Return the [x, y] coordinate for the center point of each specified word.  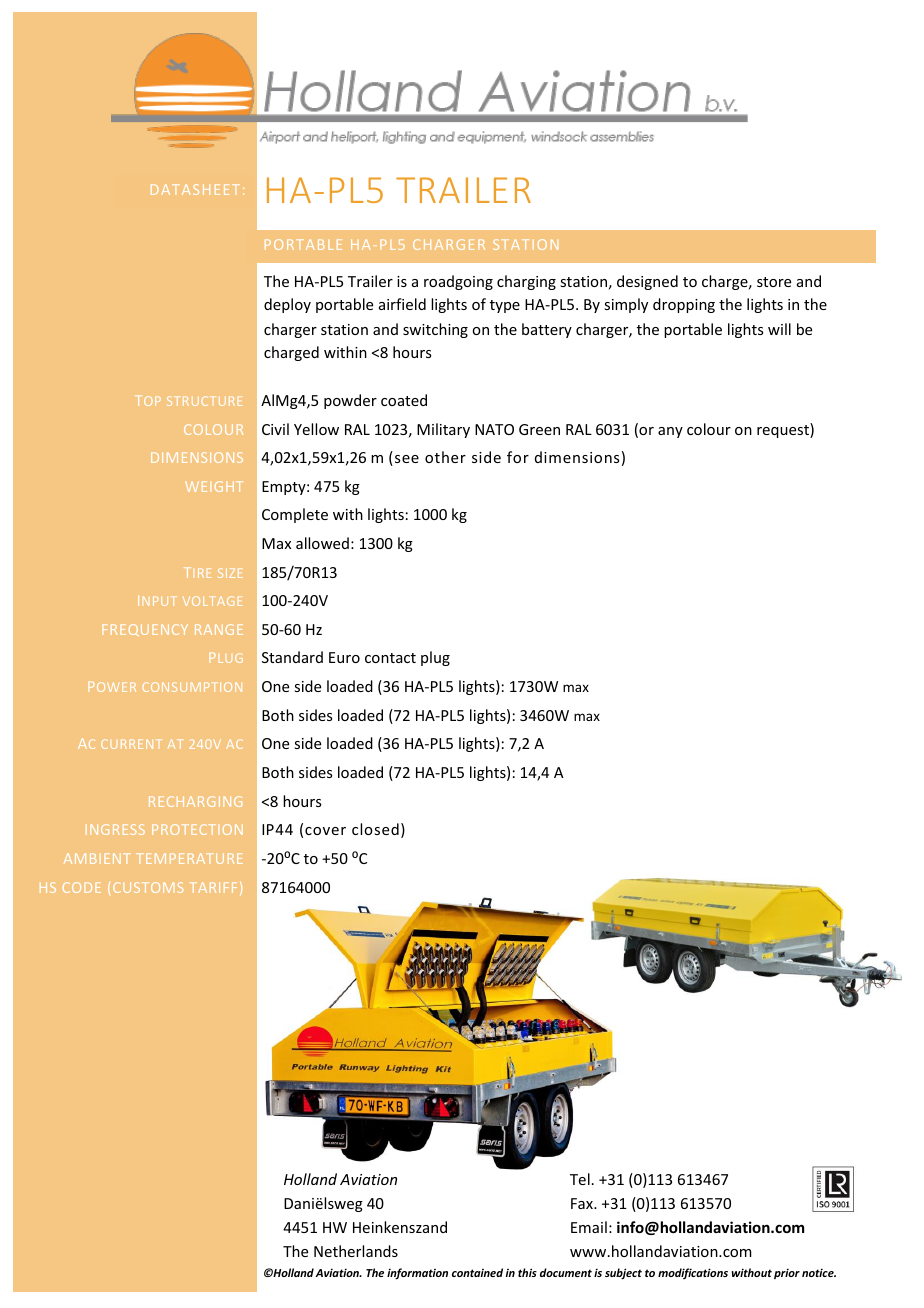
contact [390, 658]
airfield [402, 304]
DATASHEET [195, 189]
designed [647, 282]
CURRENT [131, 744]
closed [375, 829]
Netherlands [356, 1251]
